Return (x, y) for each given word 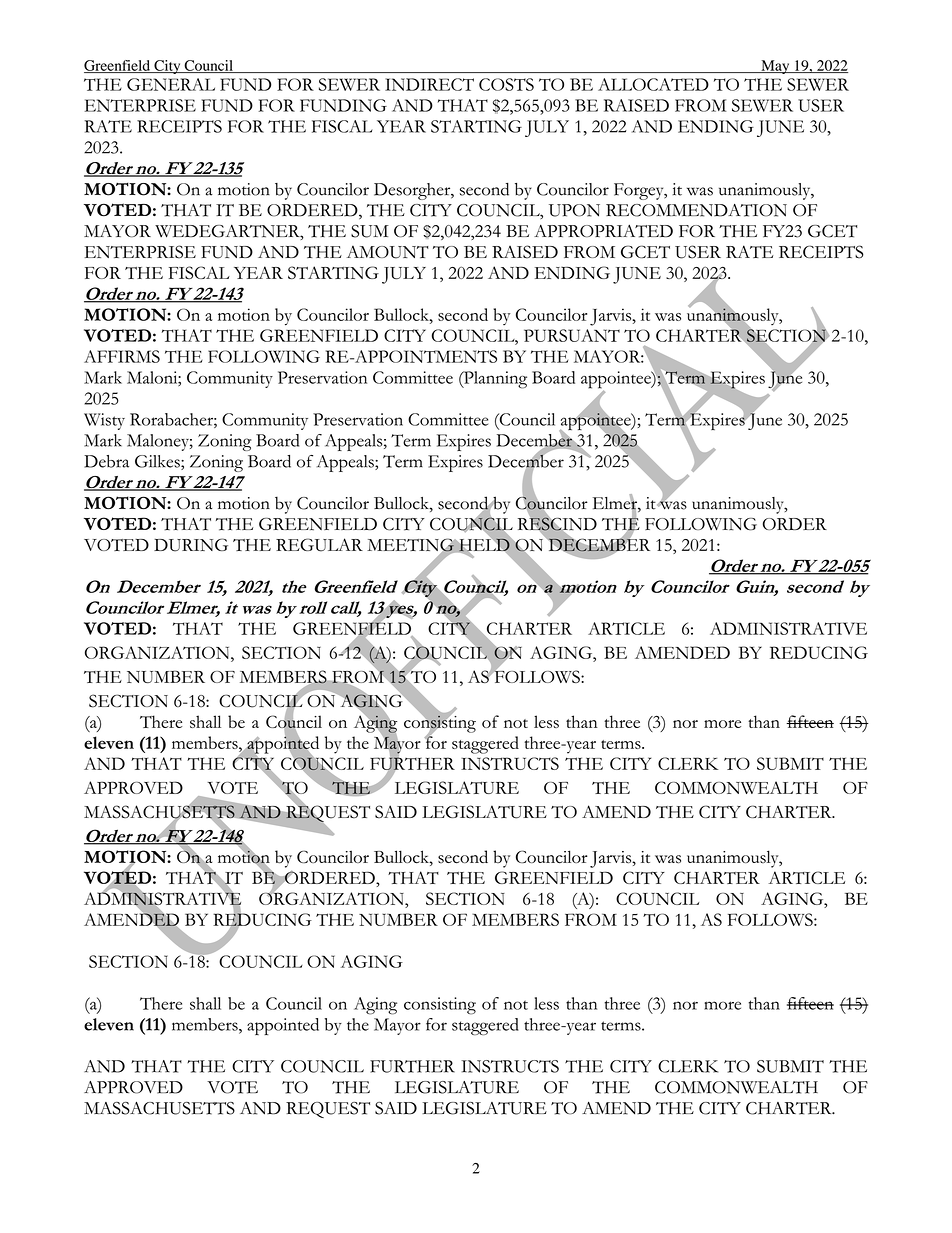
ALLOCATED (653, 84)
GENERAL (171, 84)
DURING (191, 545)
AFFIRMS (122, 356)
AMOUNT (388, 252)
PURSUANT (572, 335)
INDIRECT (429, 84)
